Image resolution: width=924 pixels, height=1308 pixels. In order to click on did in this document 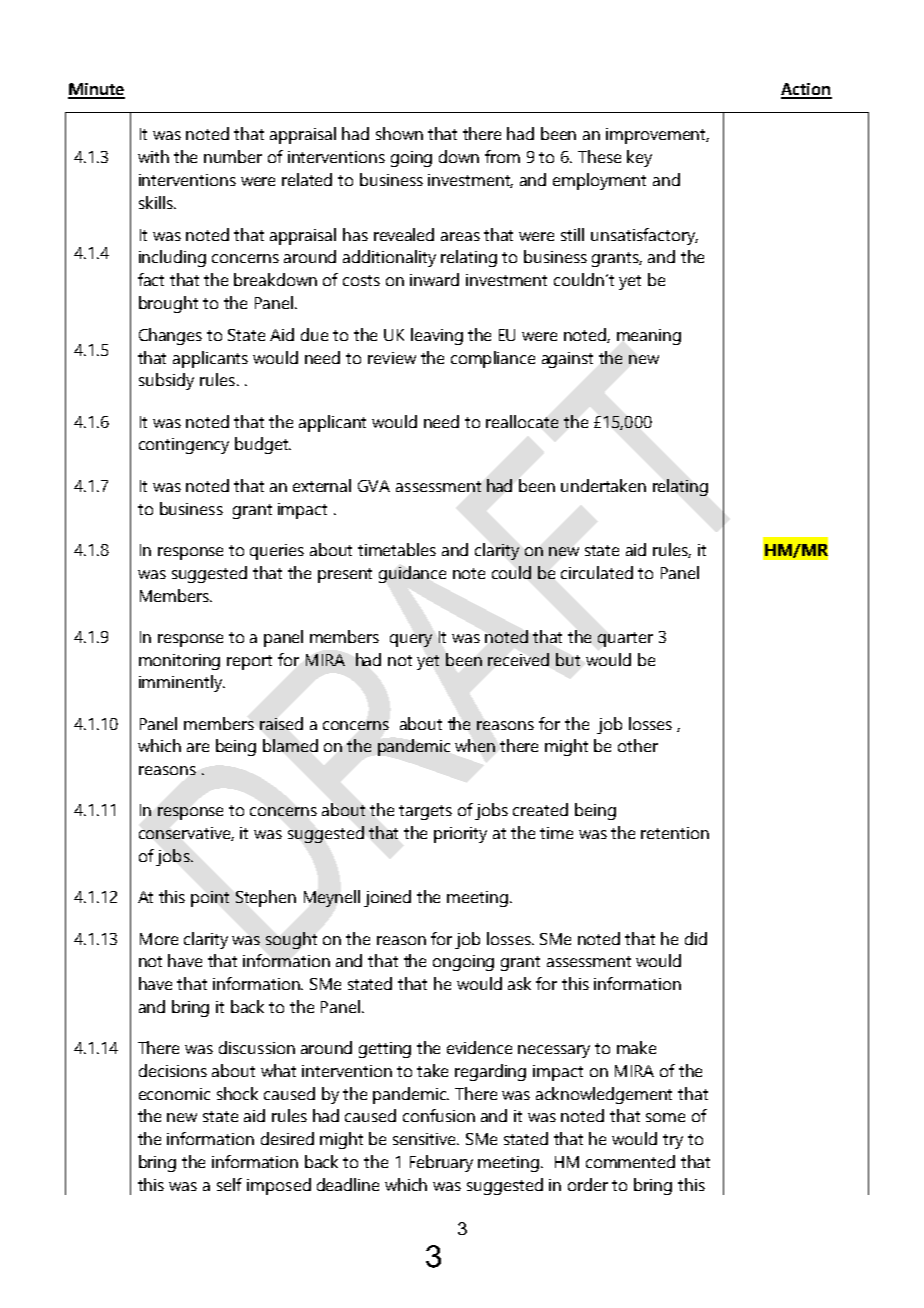, I will do `click(696, 938)`.
